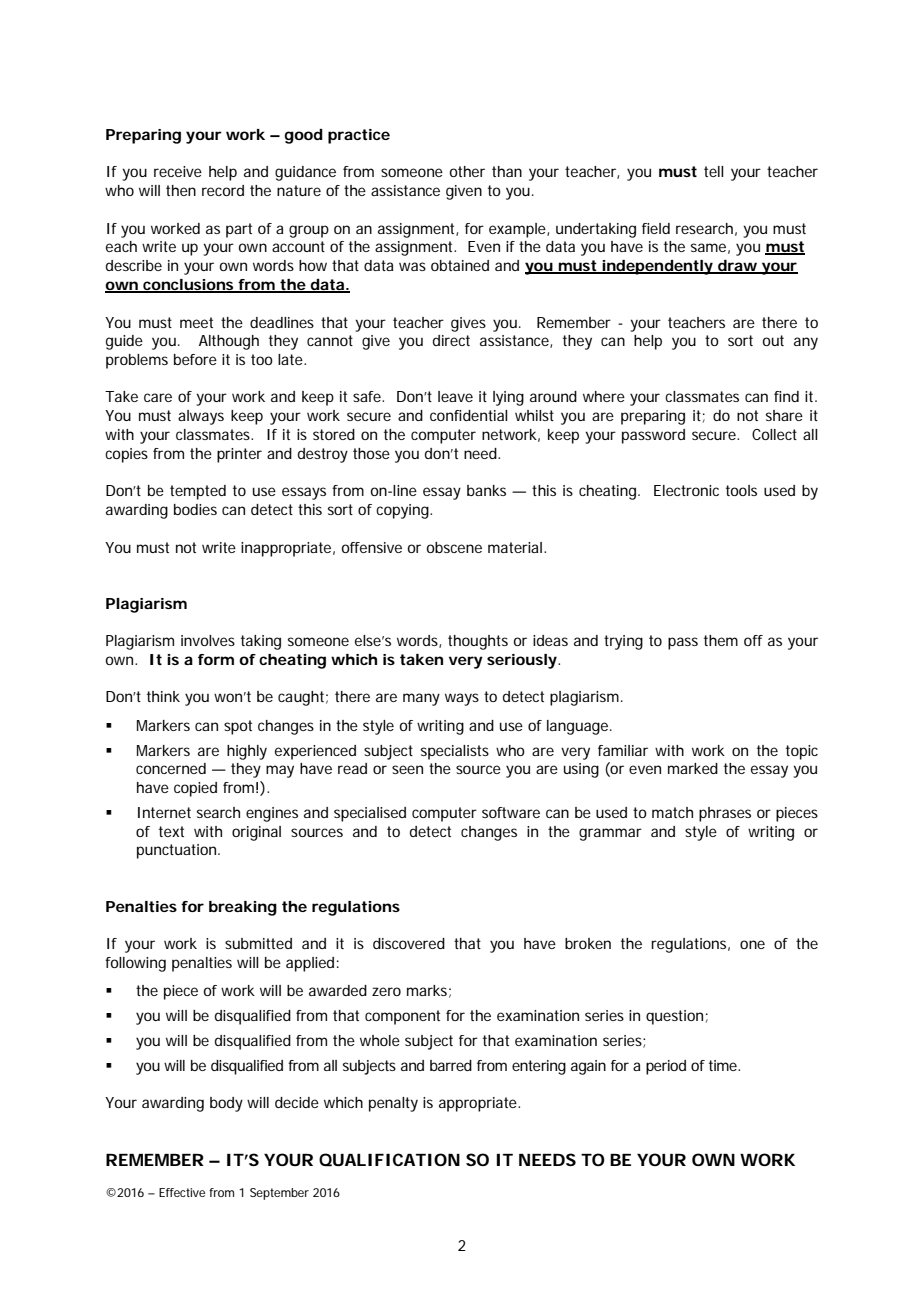 The image size is (924, 1308). I want to click on receive, so click(178, 171).
